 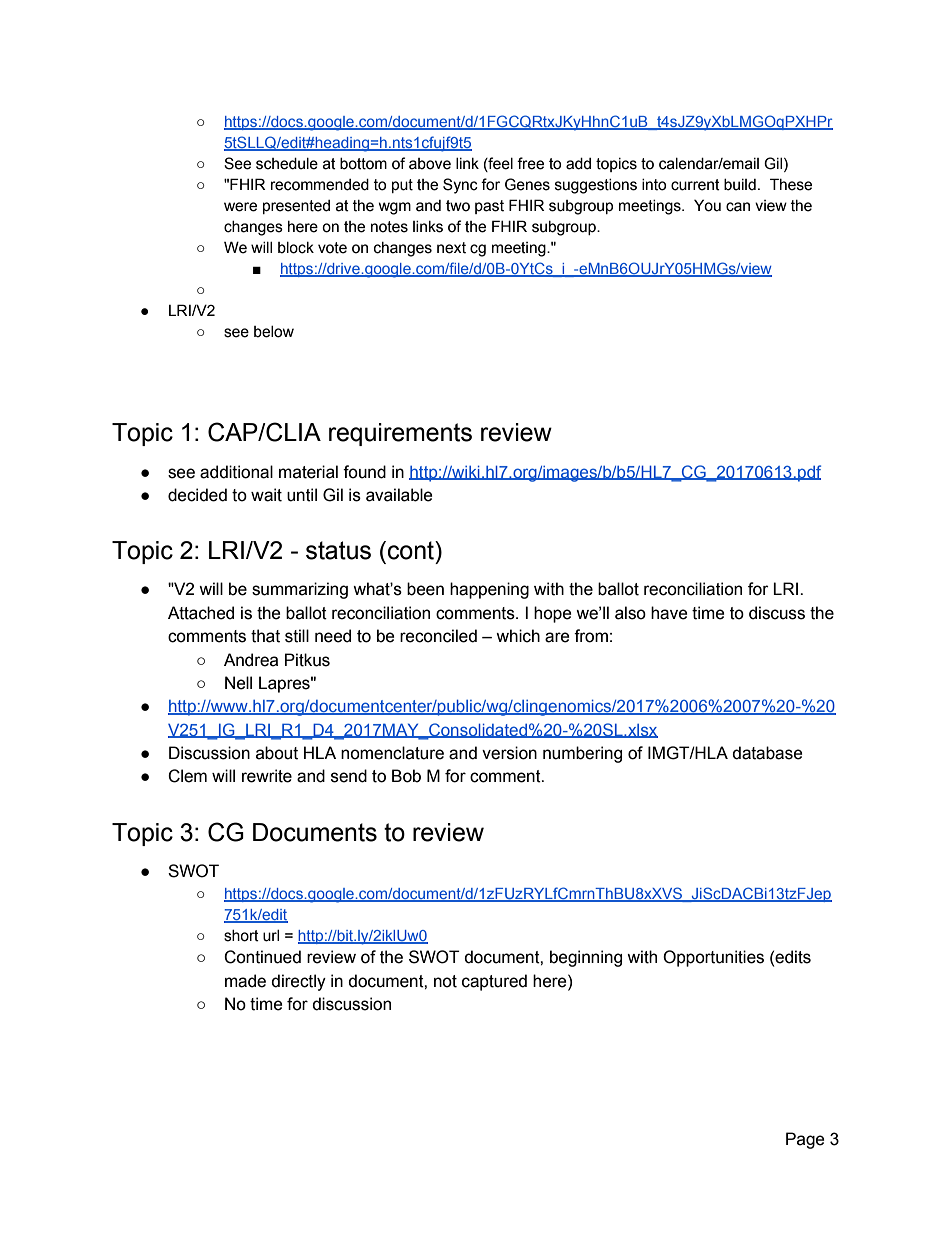 I want to click on available, so click(x=399, y=495).
